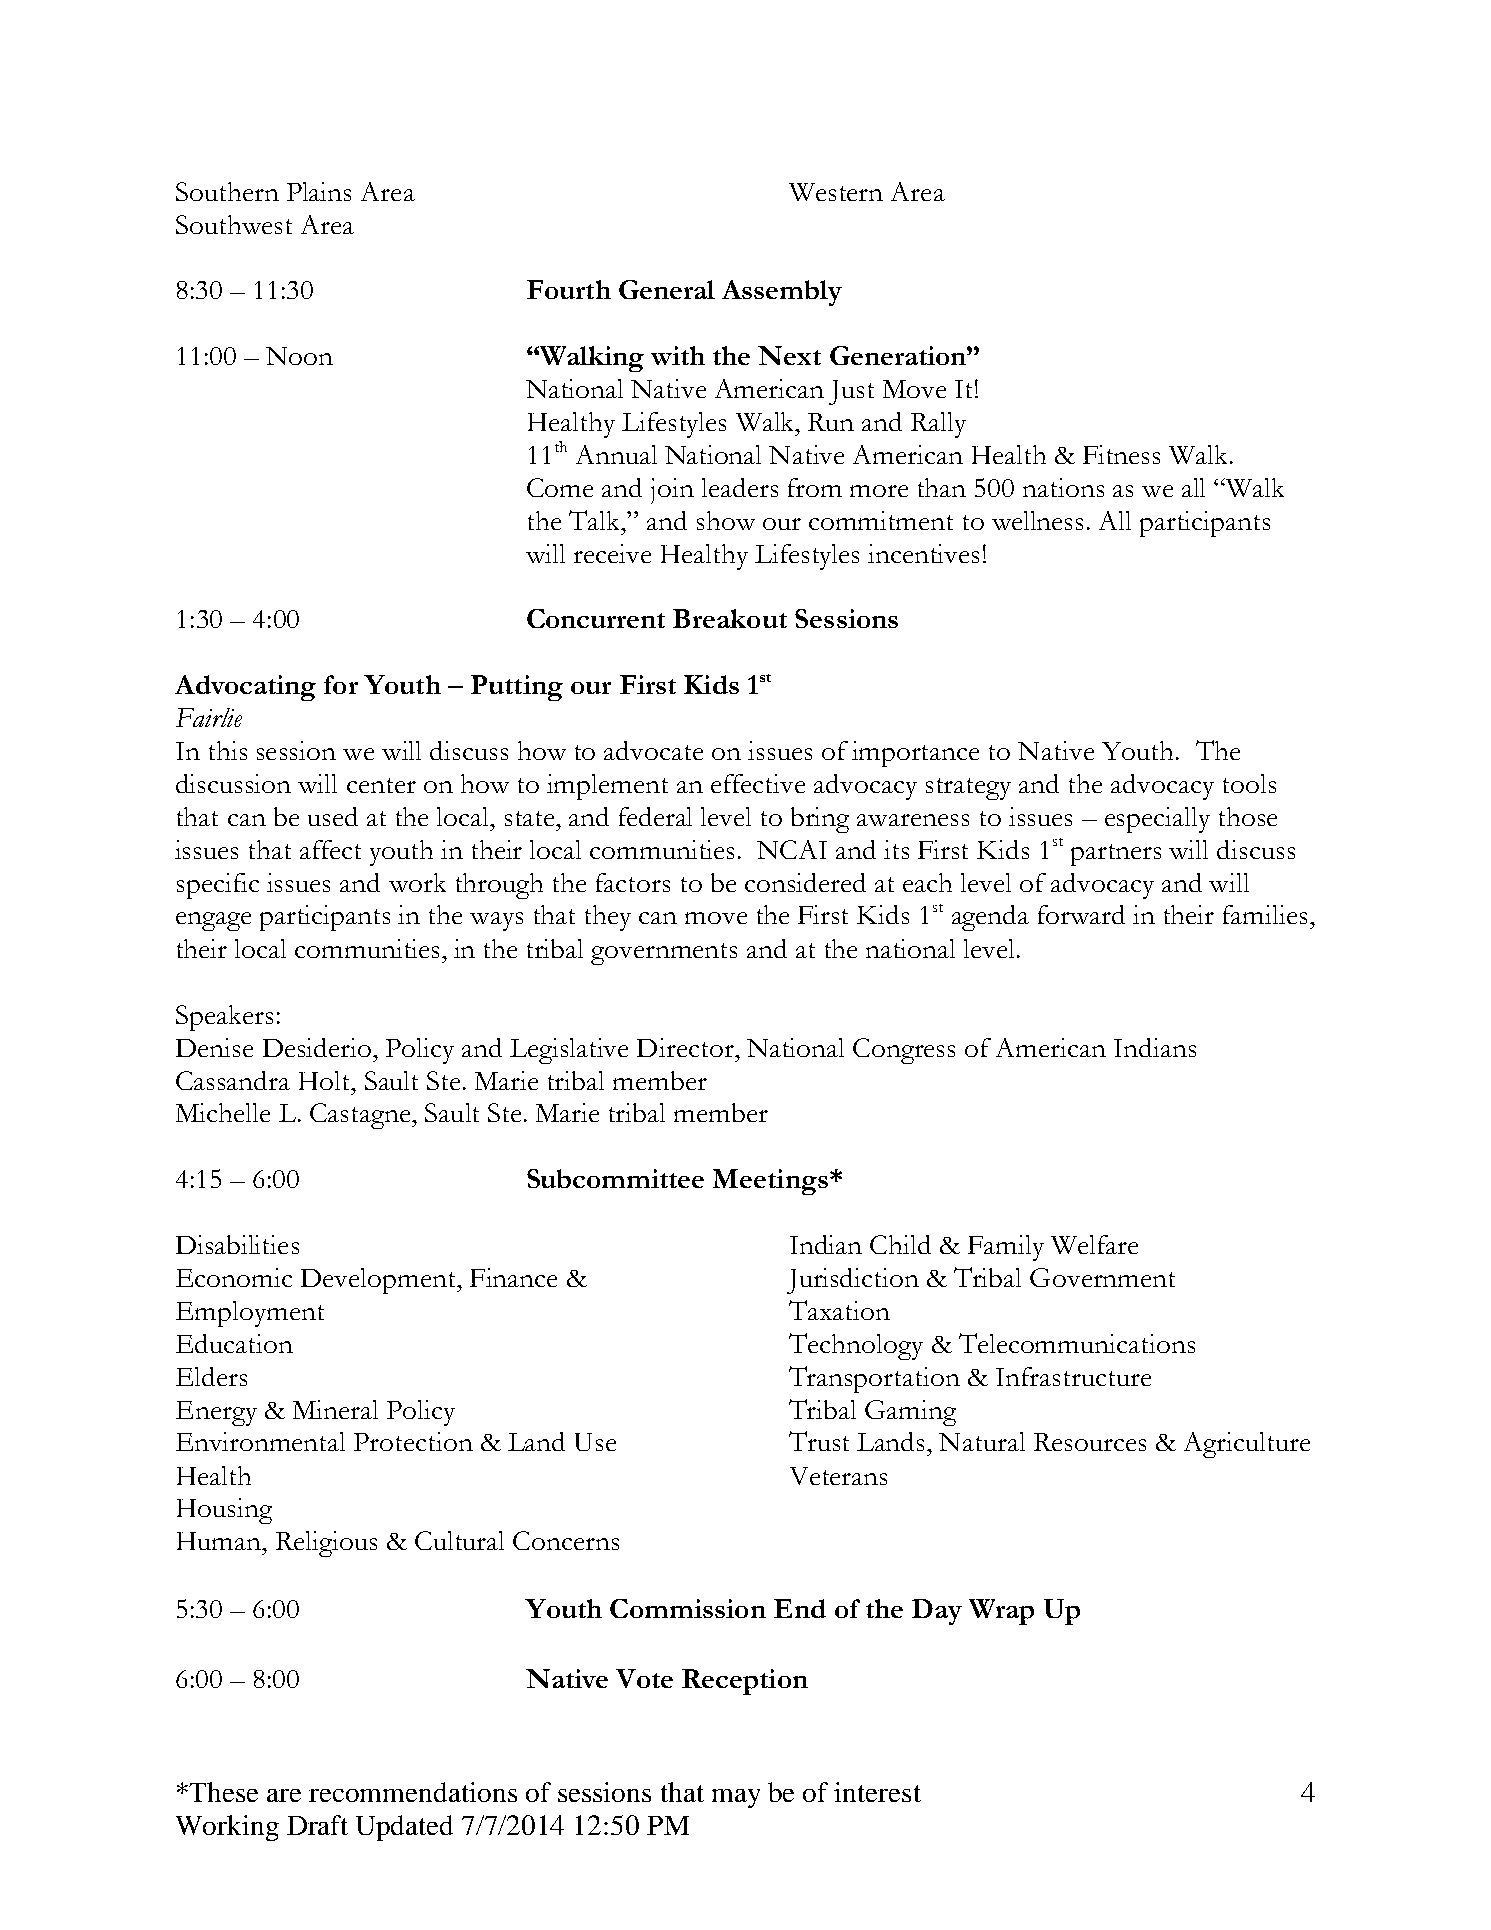 Image resolution: width=1491 pixels, height=1930 pixels. I want to click on Mineral, so click(335, 1409).
